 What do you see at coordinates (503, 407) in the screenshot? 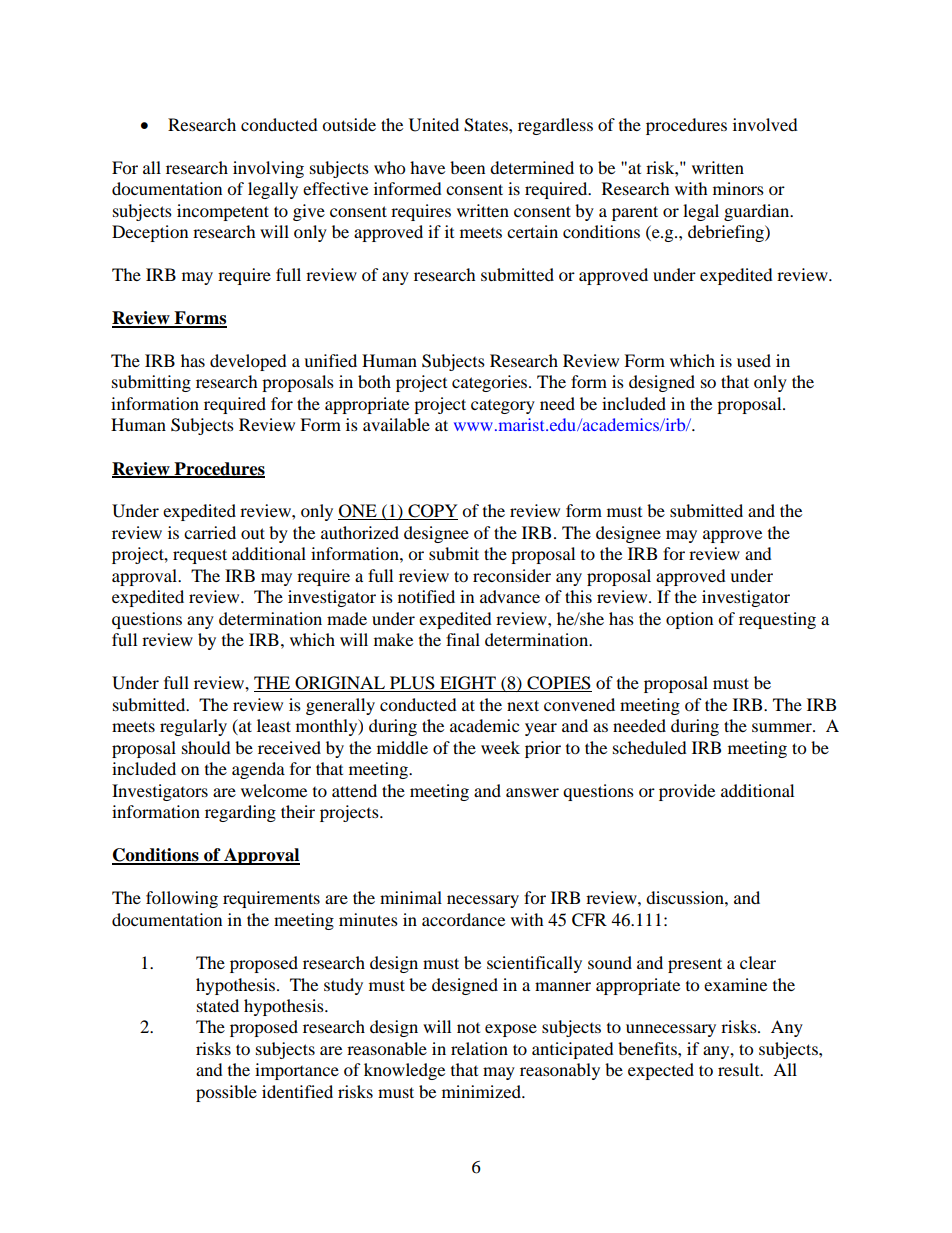
I see `category` at bounding box center [503, 407].
